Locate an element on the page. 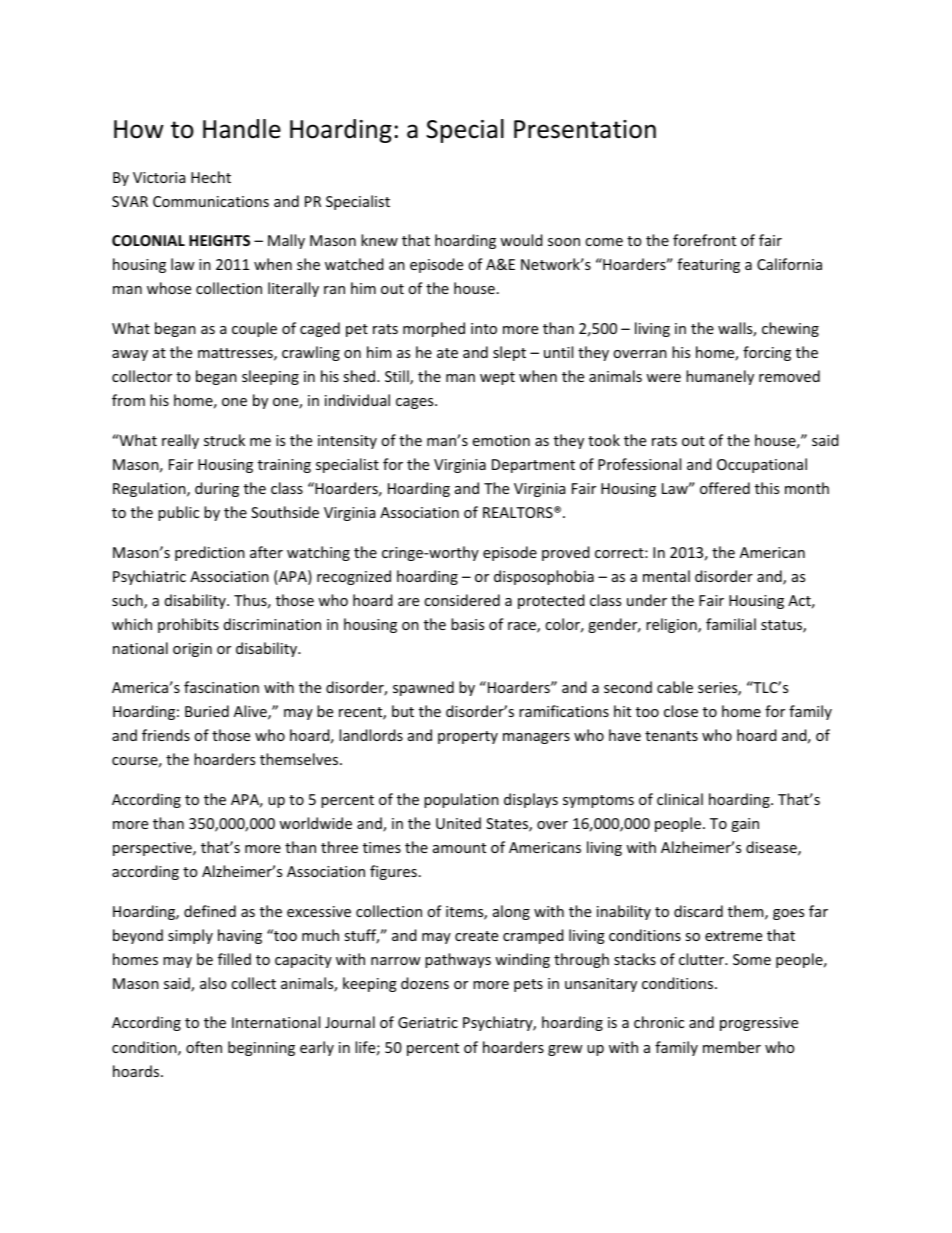 The height and width of the document is (1233, 952). forefront is located at coordinates (704, 240).
